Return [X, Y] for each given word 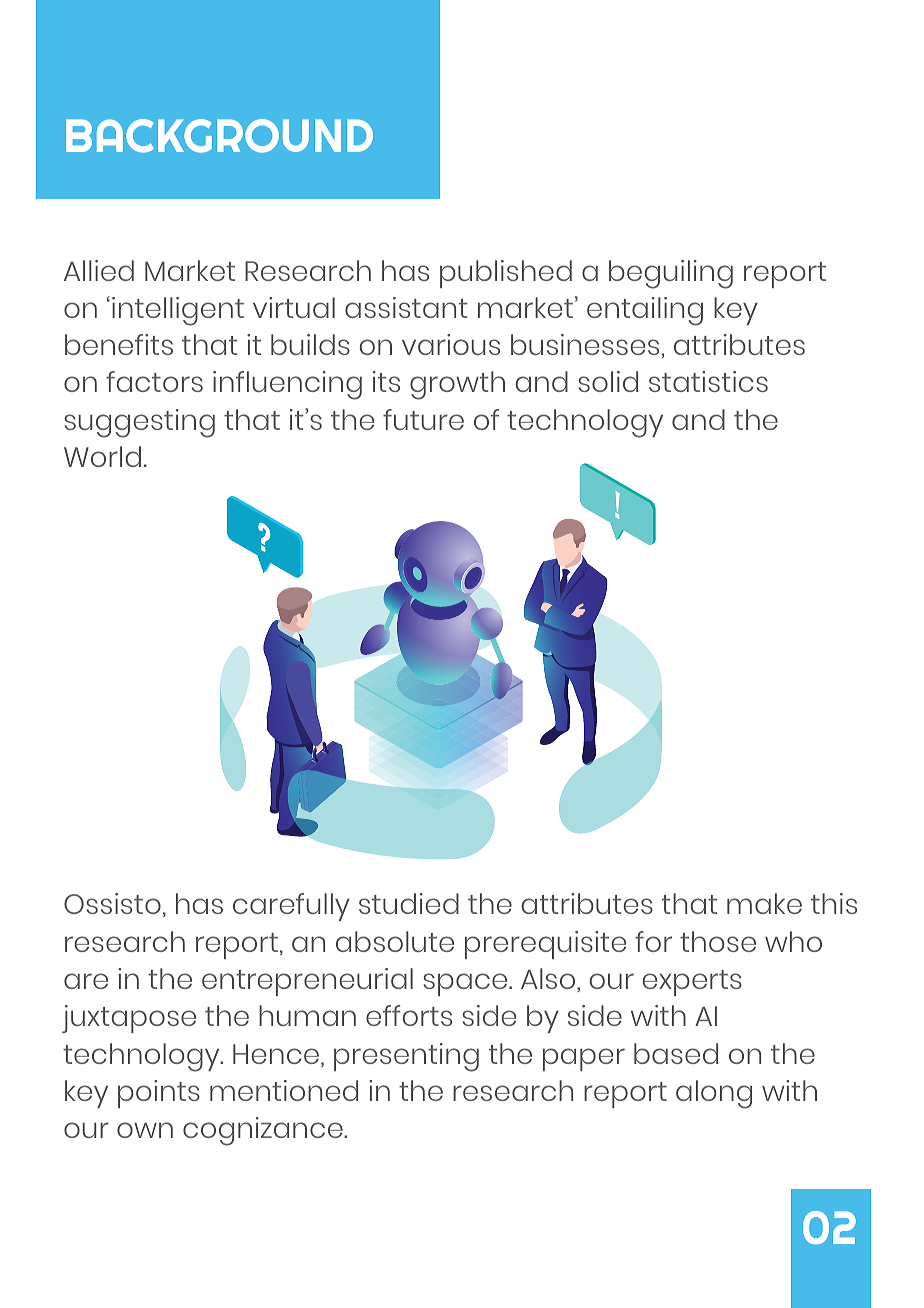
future [423, 419]
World [102, 456]
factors [154, 381]
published [506, 274]
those [718, 941]
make [764, 903]
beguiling [671, 274]
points [159, 1094]
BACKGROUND [219, 136]
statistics [708, 381]
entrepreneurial [307, 982]
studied [409, 903]
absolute [395, 941]
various [451, 344]
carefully [291, 907]
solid [608, 381]
